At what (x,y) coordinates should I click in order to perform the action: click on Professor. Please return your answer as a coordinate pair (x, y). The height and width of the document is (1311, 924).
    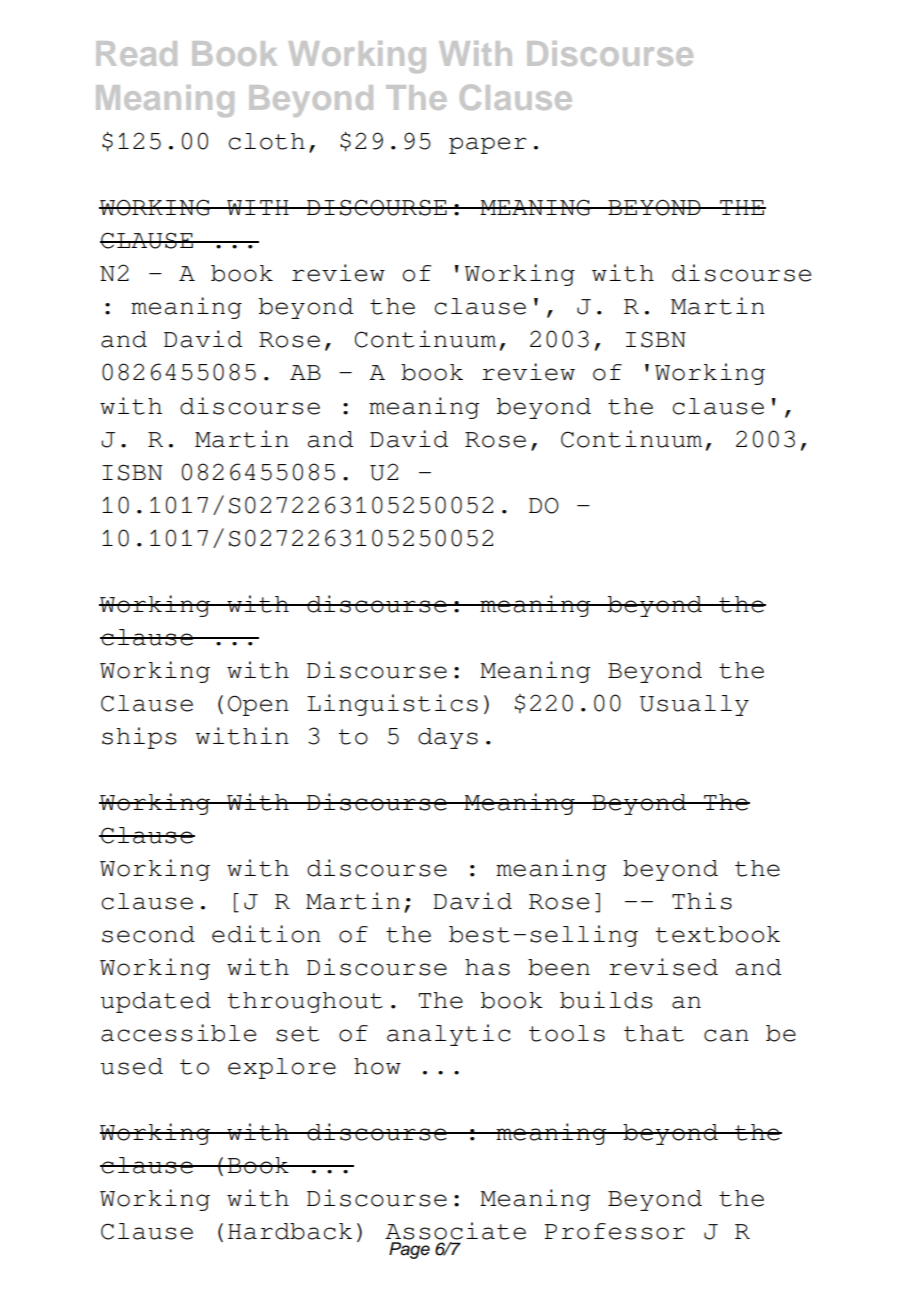
    Looking at the image, I should click on (614, 1231).
